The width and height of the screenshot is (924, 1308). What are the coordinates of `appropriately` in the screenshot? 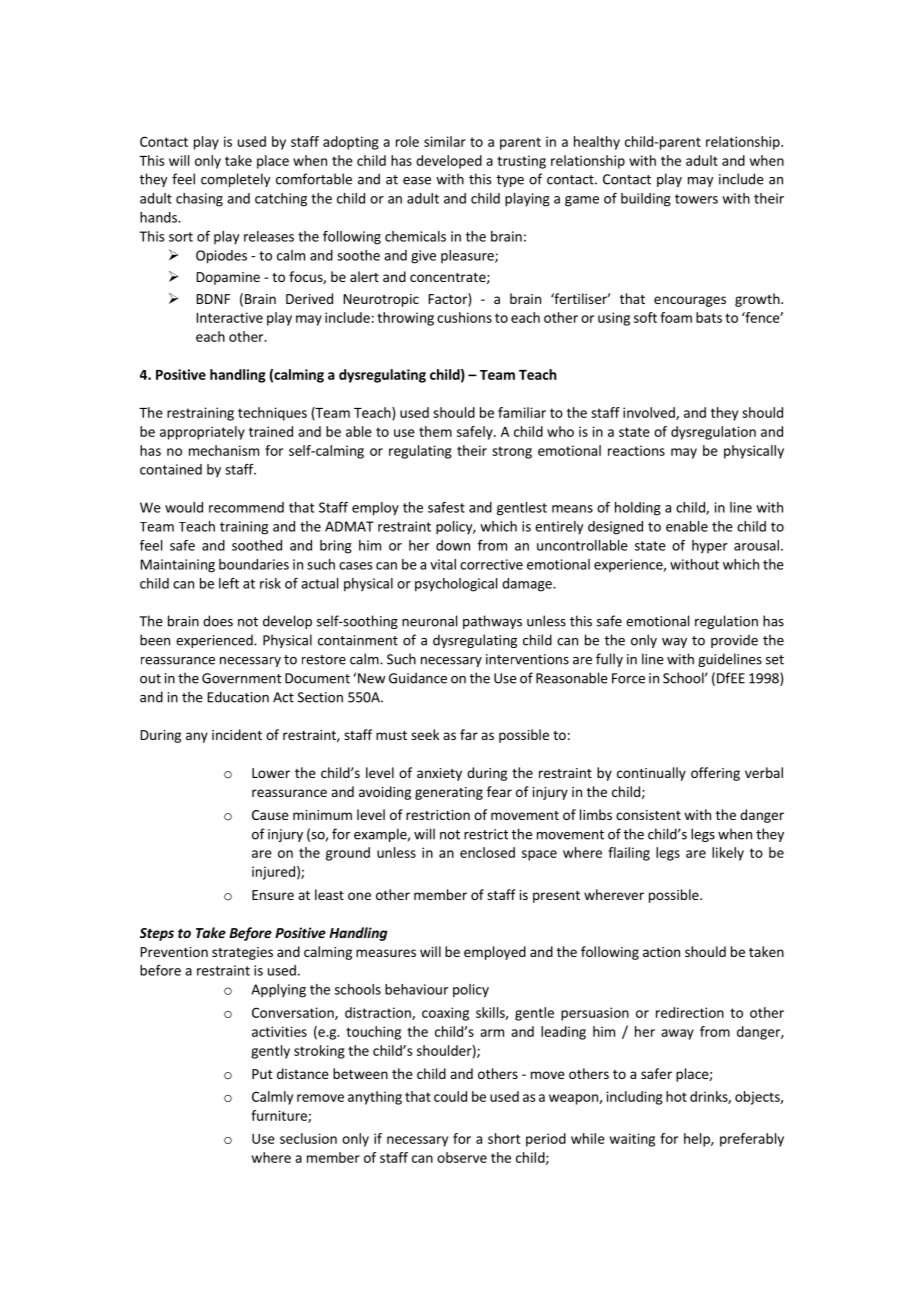 It's located at (202, 433).
